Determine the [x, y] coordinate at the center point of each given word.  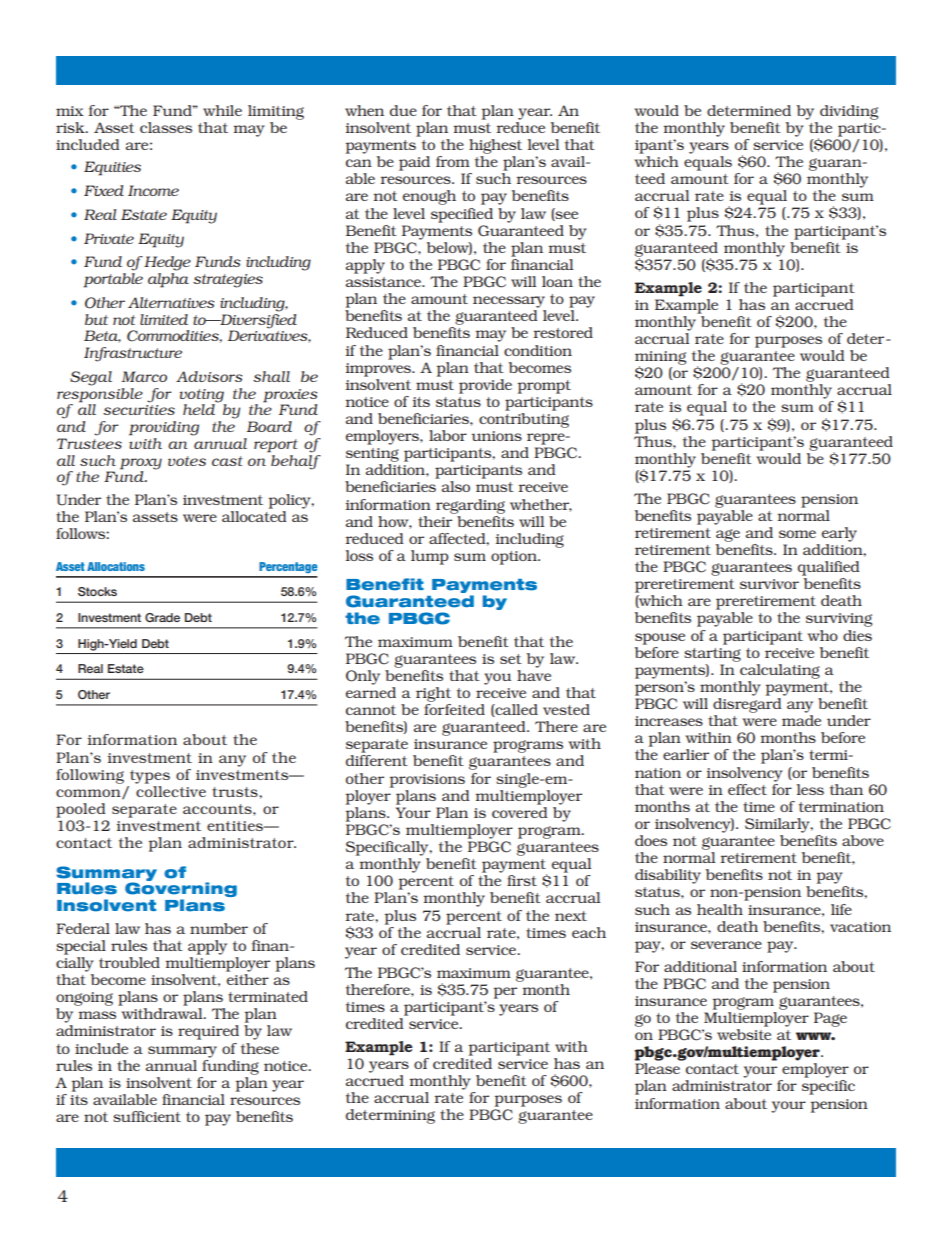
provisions [427, 781]
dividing [849, 112]
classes [166, 127]
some [797, 534]
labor [448, 435]
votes [187, 461]
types [150, 777]
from [453, 161]
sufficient [147, 1116]
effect [747, 789]
